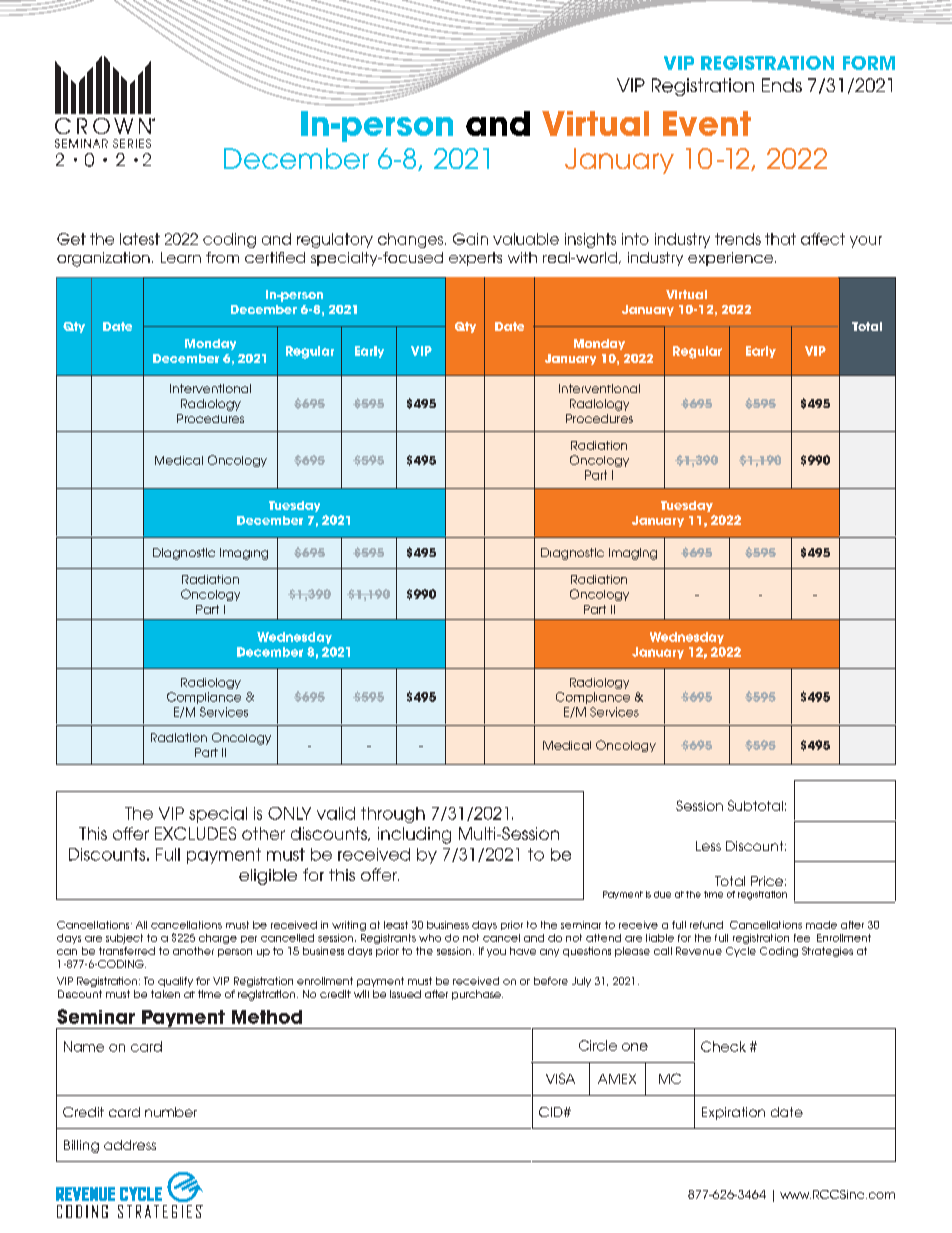  I want to click on CID, so click(552, 1112).
